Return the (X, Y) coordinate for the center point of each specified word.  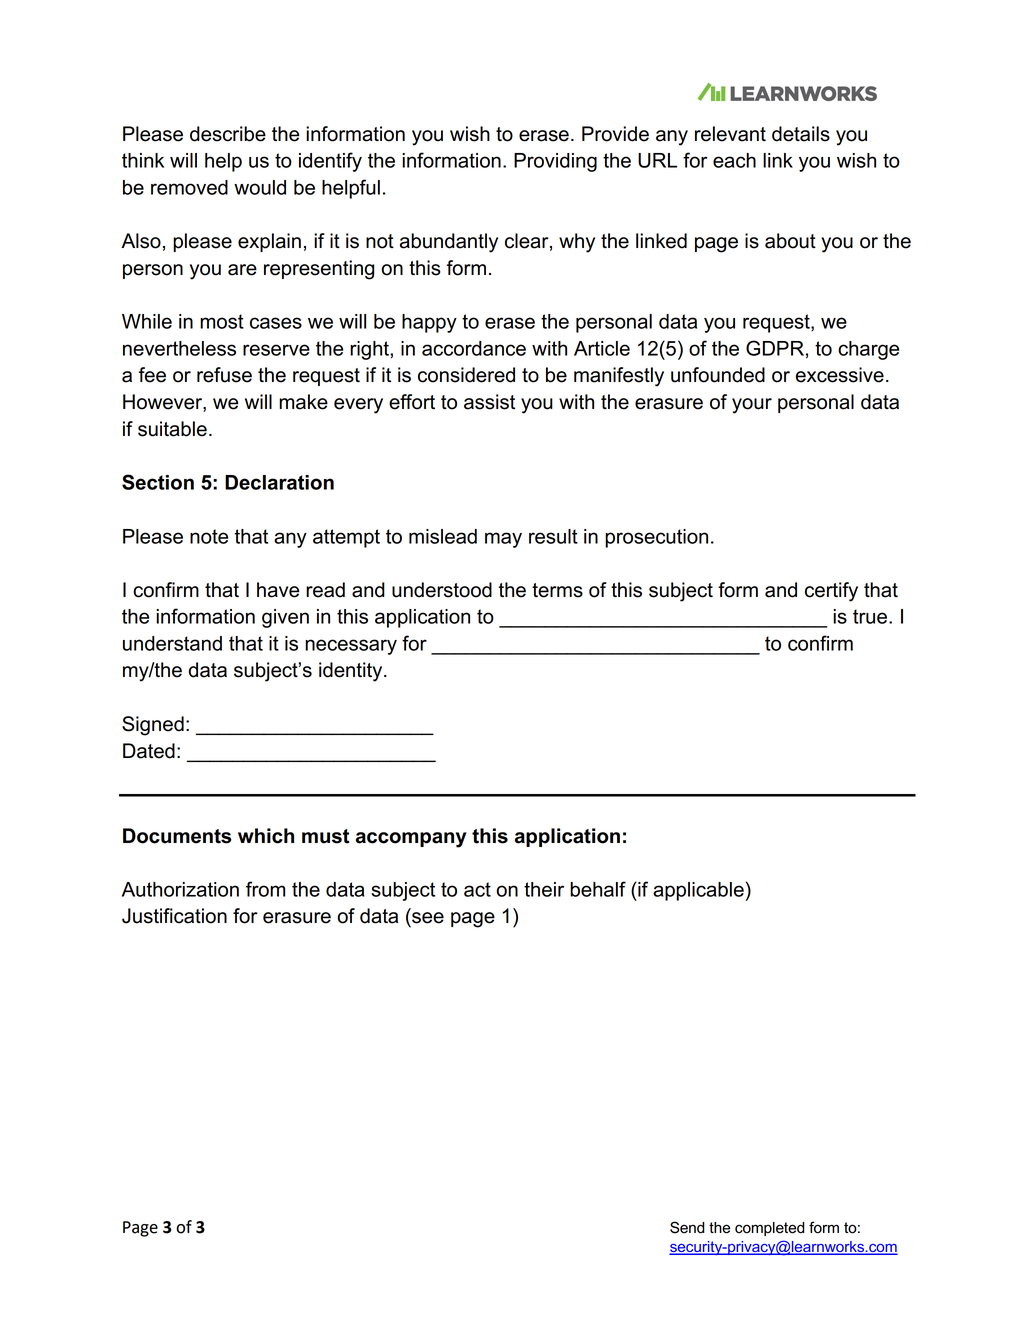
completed (770, 1229)
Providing (555, 162)
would (260, 187)
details (801, 134)
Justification (174, 916)
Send (687, 1227)
